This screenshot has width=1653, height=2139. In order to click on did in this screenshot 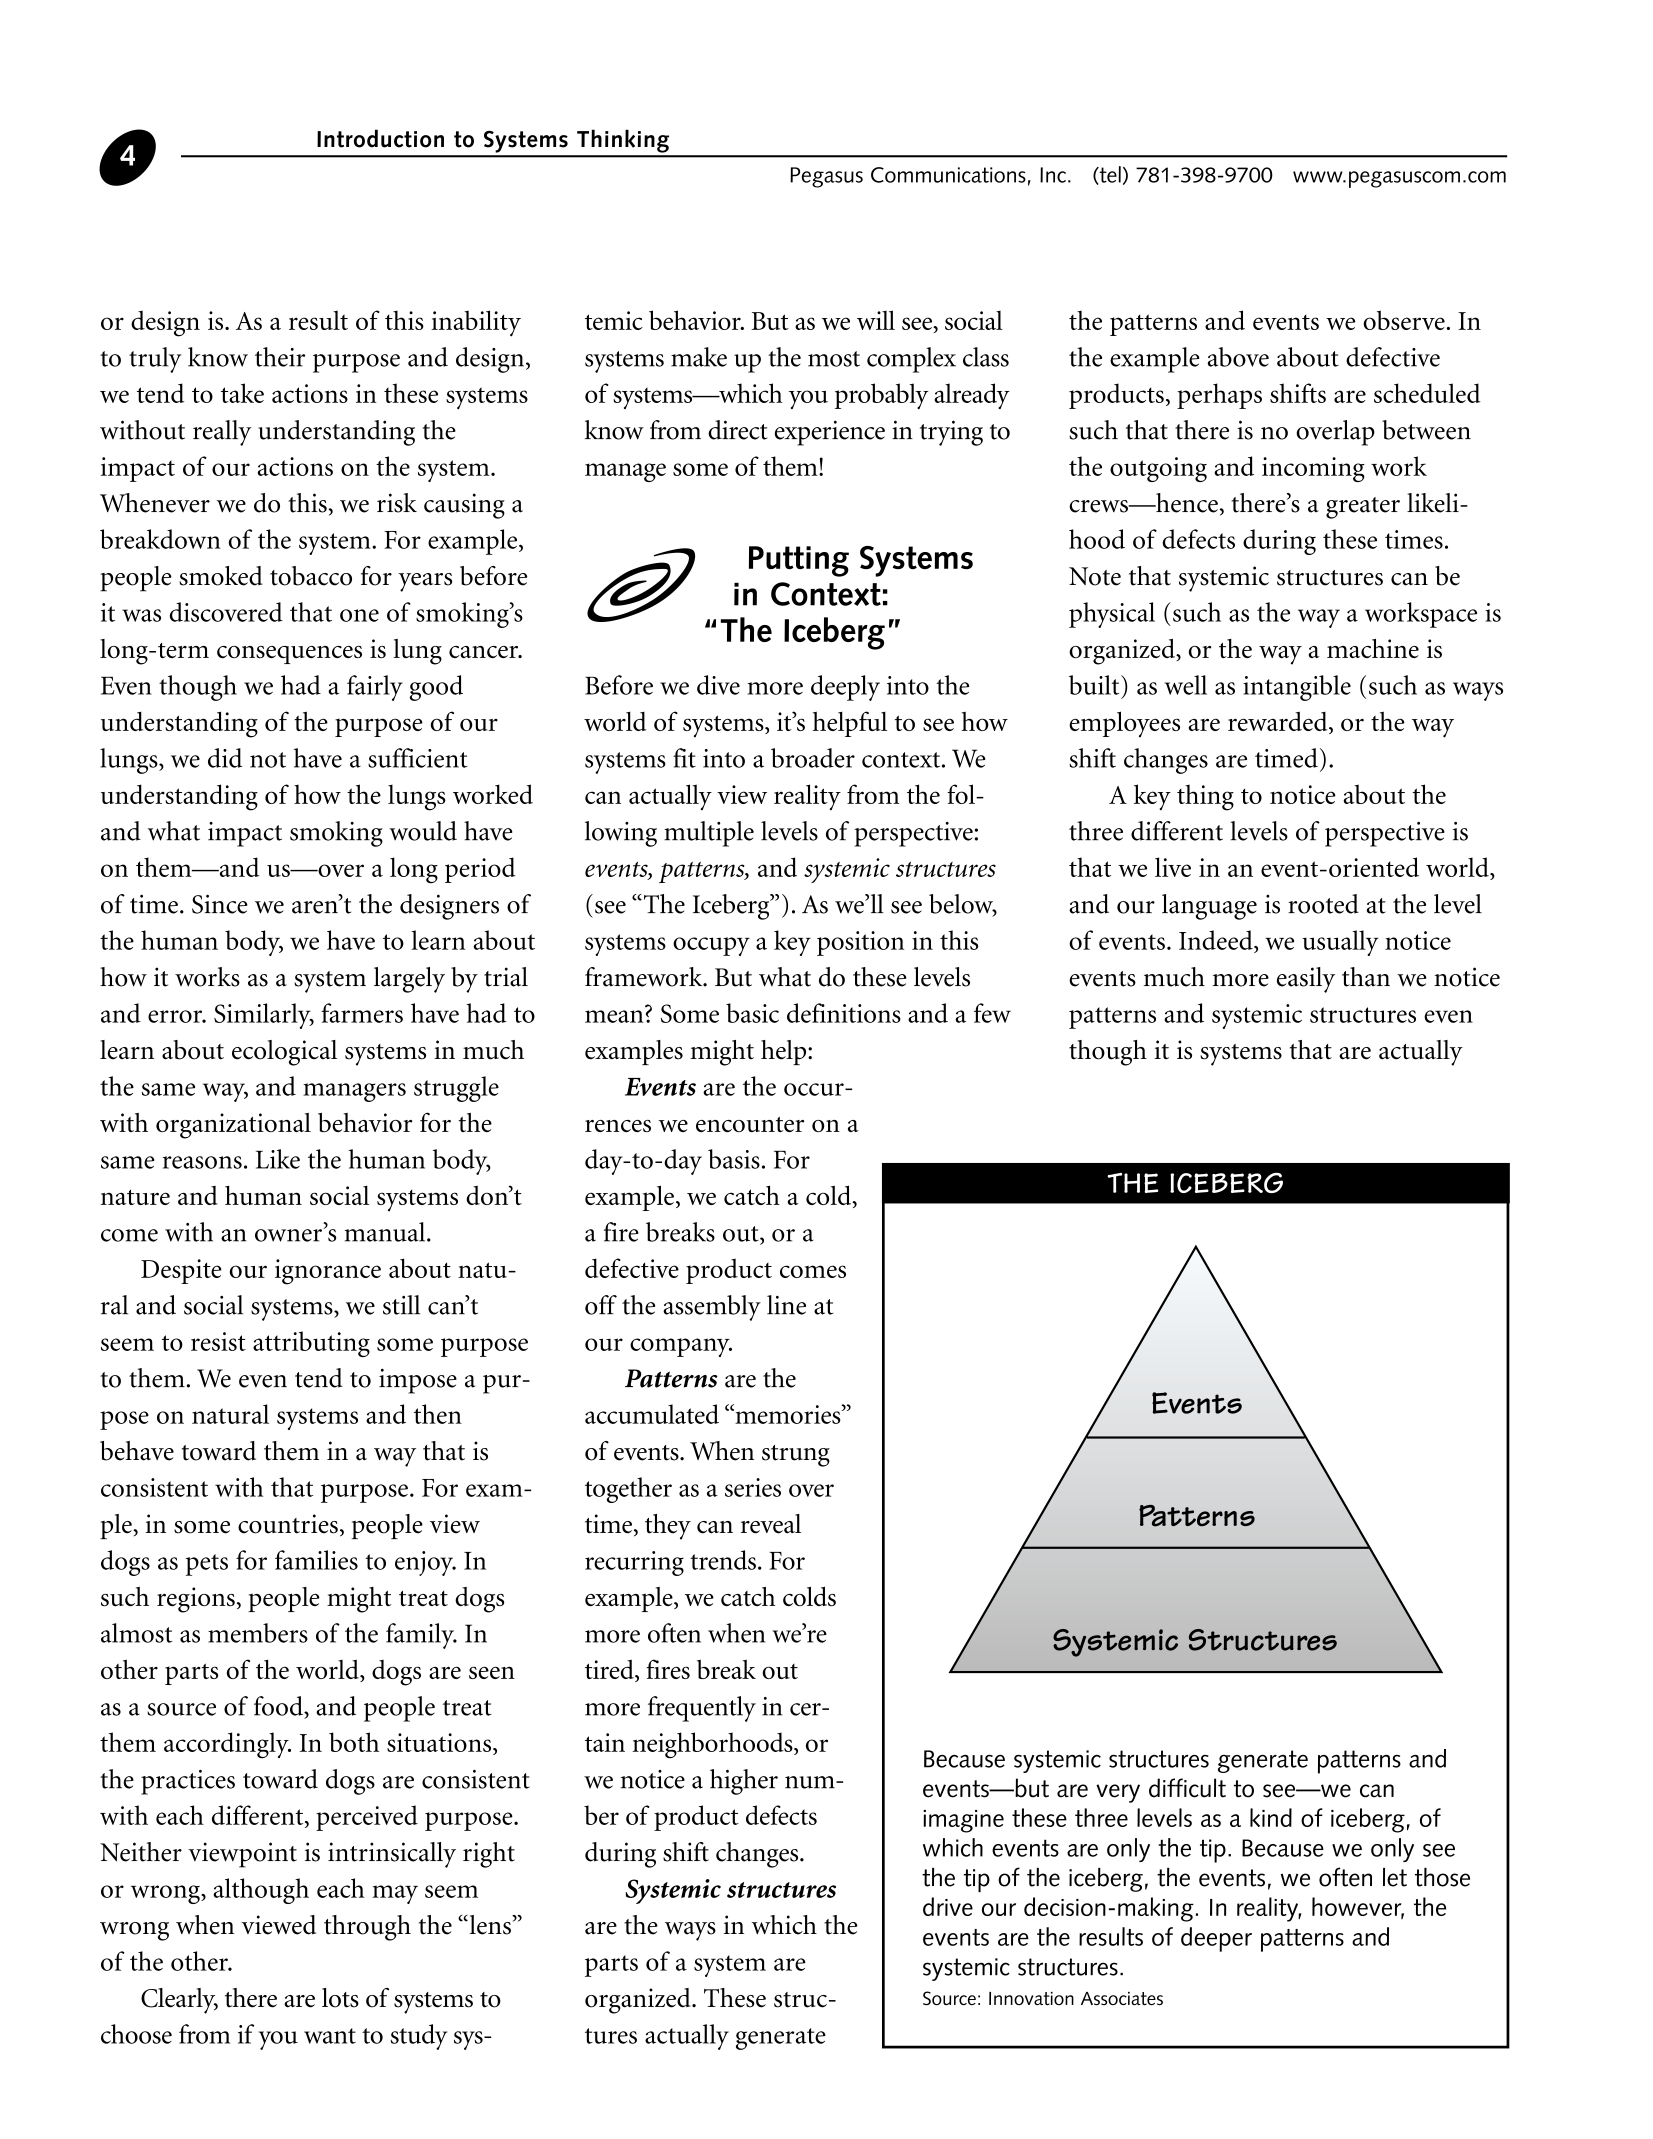, I will do `click(225, 758)`.
